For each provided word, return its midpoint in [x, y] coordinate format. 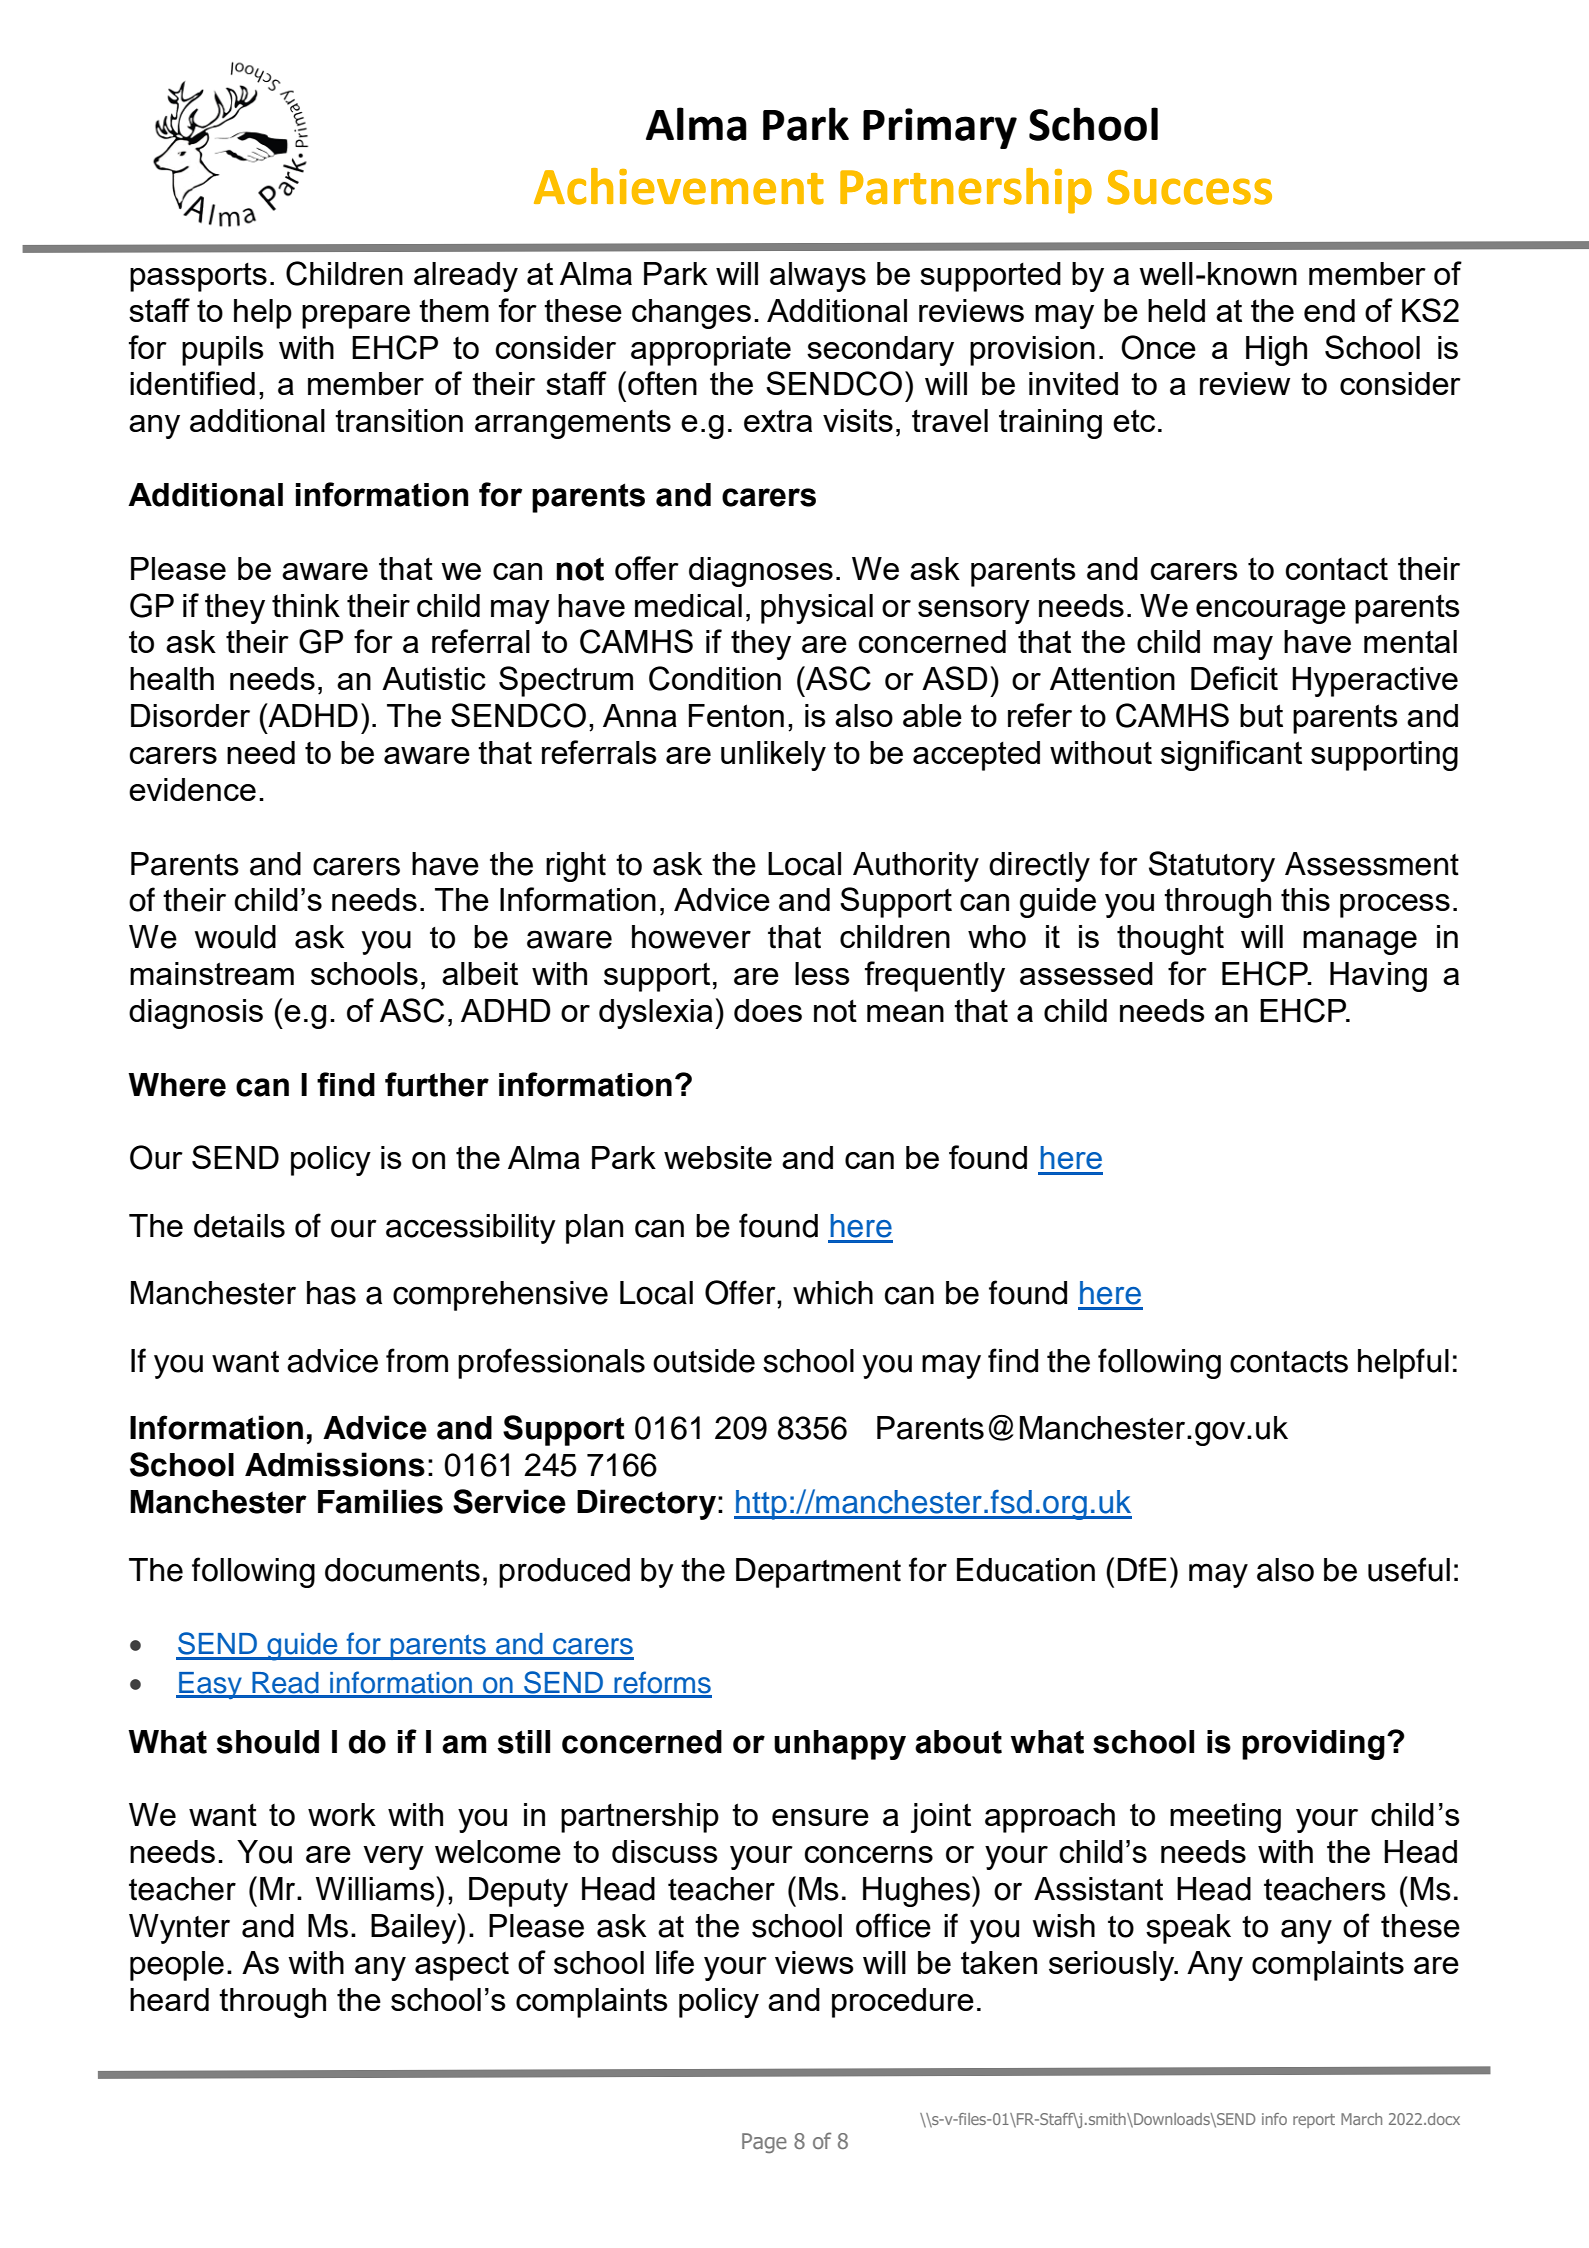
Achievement [679, 186]
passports [198, 277]
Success [1189, 187]
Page [764, 2143]
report [1314, 2121]
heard [169, 1999]
